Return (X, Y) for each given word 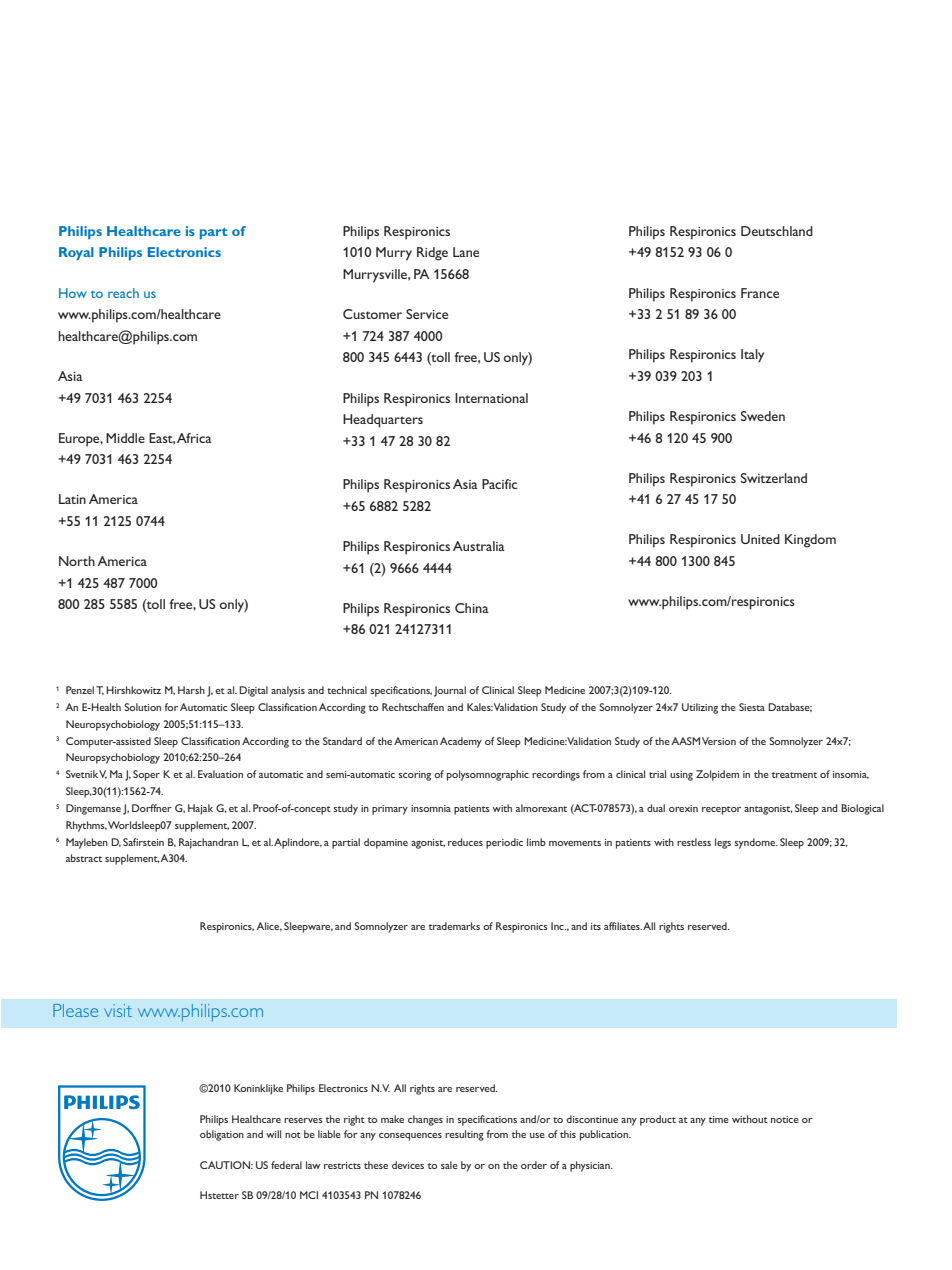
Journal (450, 691)
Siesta (752, 707)
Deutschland (777, 231)
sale (449, 1165)
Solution (142, 707)
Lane (466, 252)
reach (123, 293)
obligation (222, 1135)
